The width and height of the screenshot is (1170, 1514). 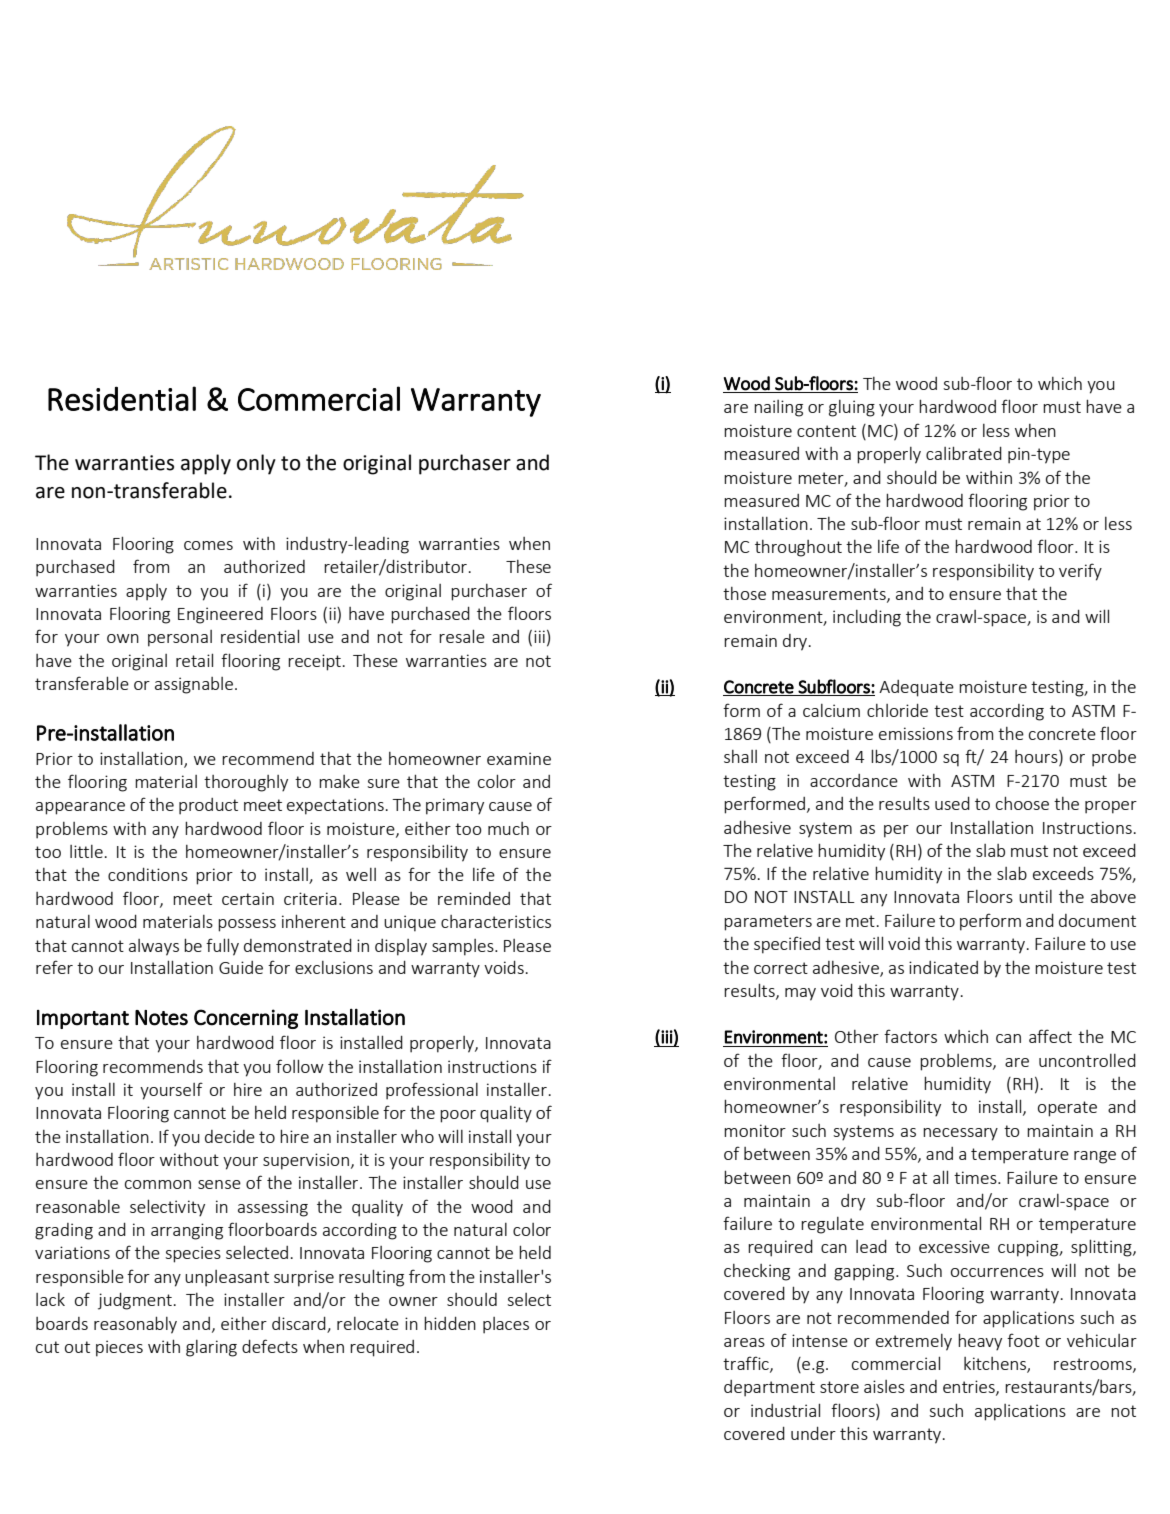 What do you see at coordinates (256, 464) in the screenshot?
I see `only` at bounding box center [256, 464].
